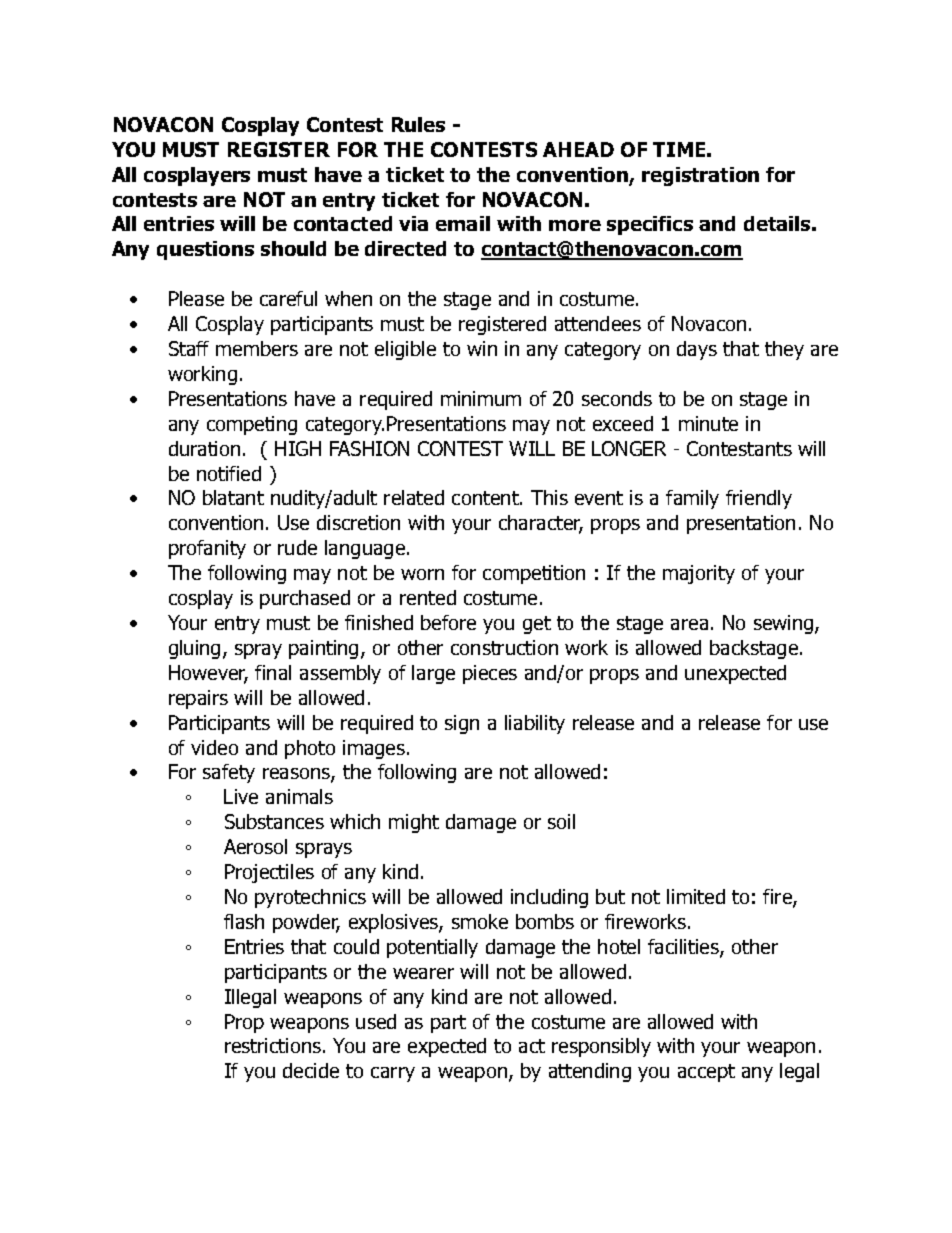 This screenshot has height=1233, width=952. What do you see at coordinates (293, 248) in the screenshot?
I see `should` at bounding box center [293, 248].
